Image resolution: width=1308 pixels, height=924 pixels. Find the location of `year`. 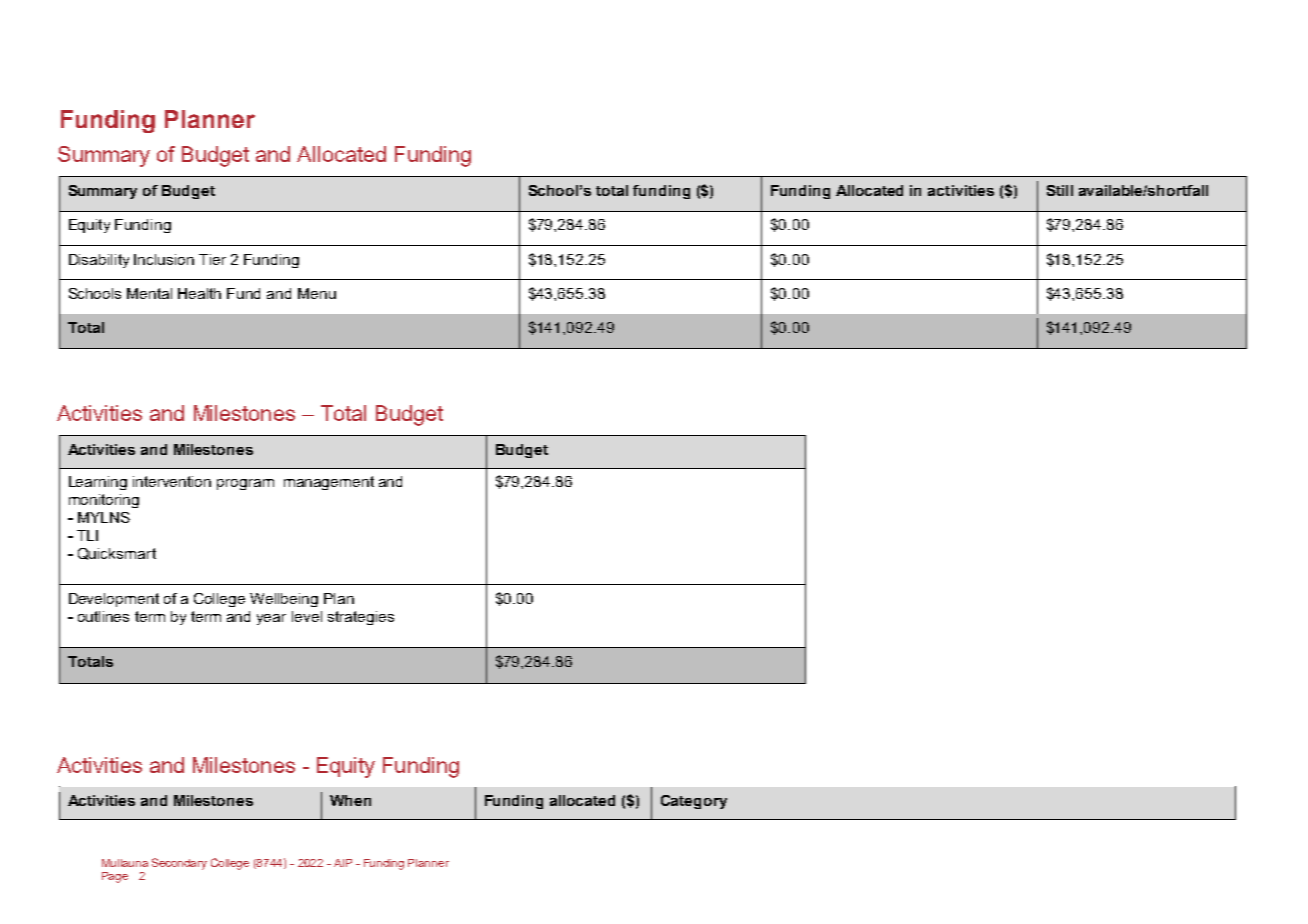

year is located at coordinates (271, 619).
